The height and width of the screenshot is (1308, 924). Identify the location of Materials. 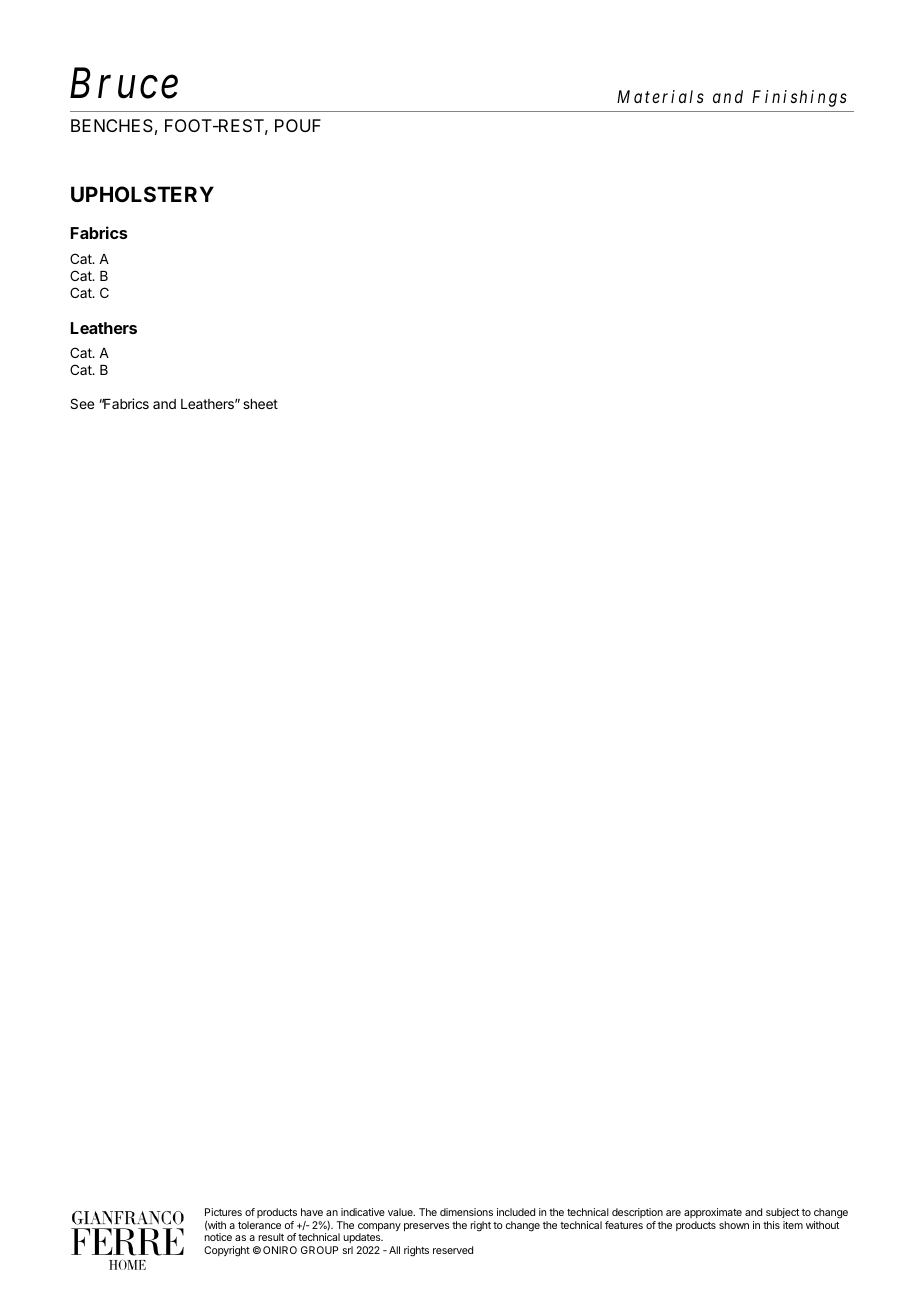
(660, 96).
